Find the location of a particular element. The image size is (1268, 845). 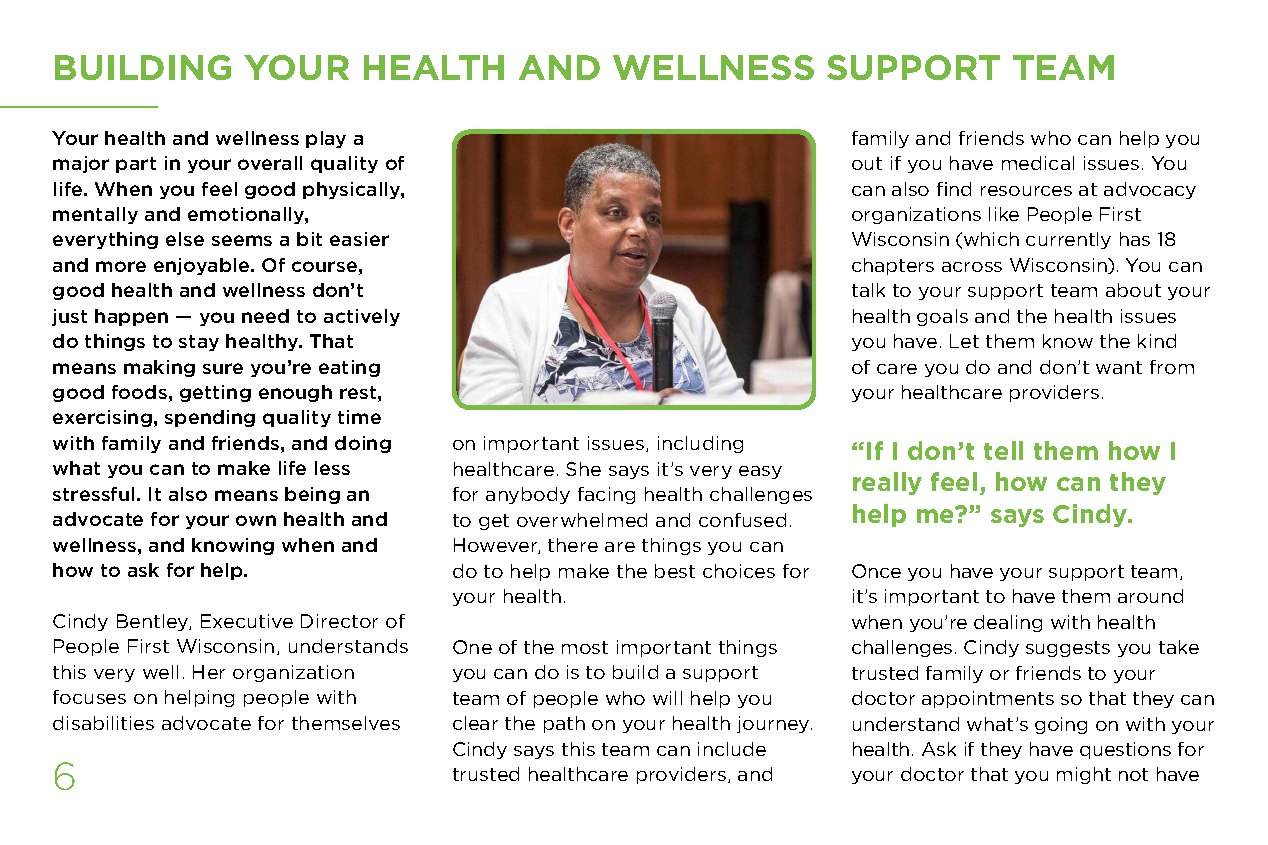

less is located at coordinates (332, 468).
